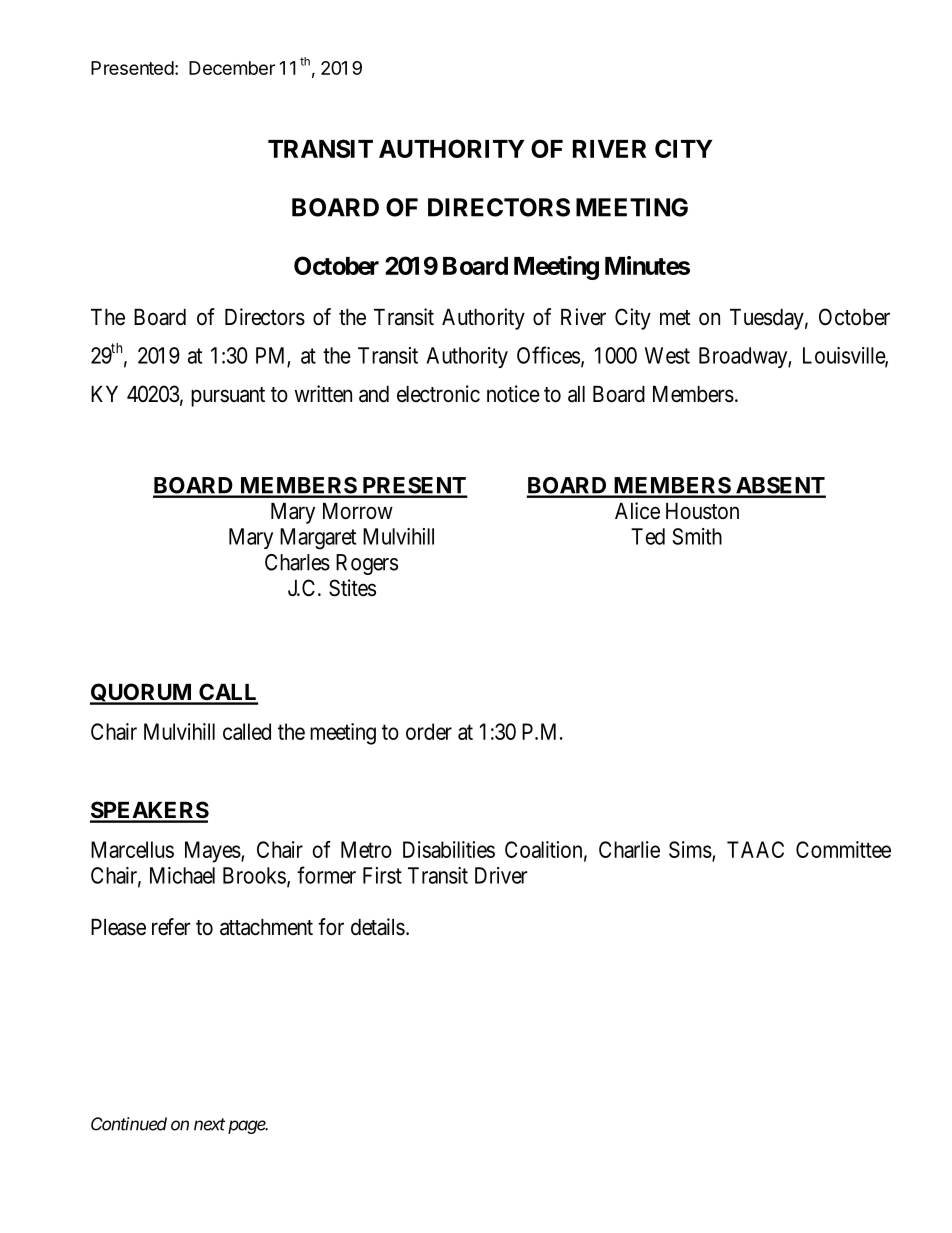 The height and width of the screenshot is (1233, 952). What do you see at coordinates (209, 1124) in the screenshot?
I see `next` at bounding box center [209, 1124].
